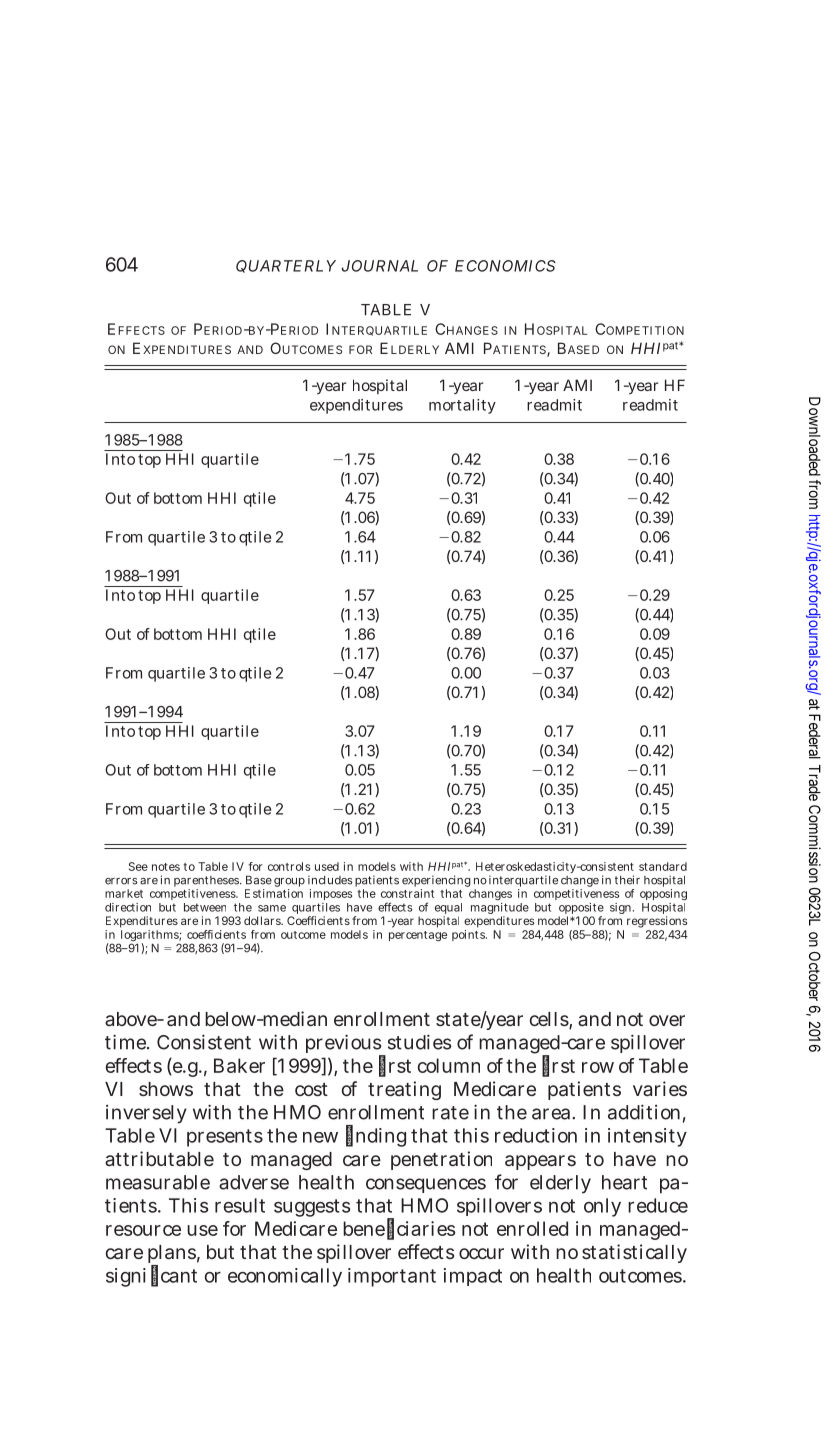 The image size is (840, 1448). I want to click on beneficiaries, so click(399, 1228).
